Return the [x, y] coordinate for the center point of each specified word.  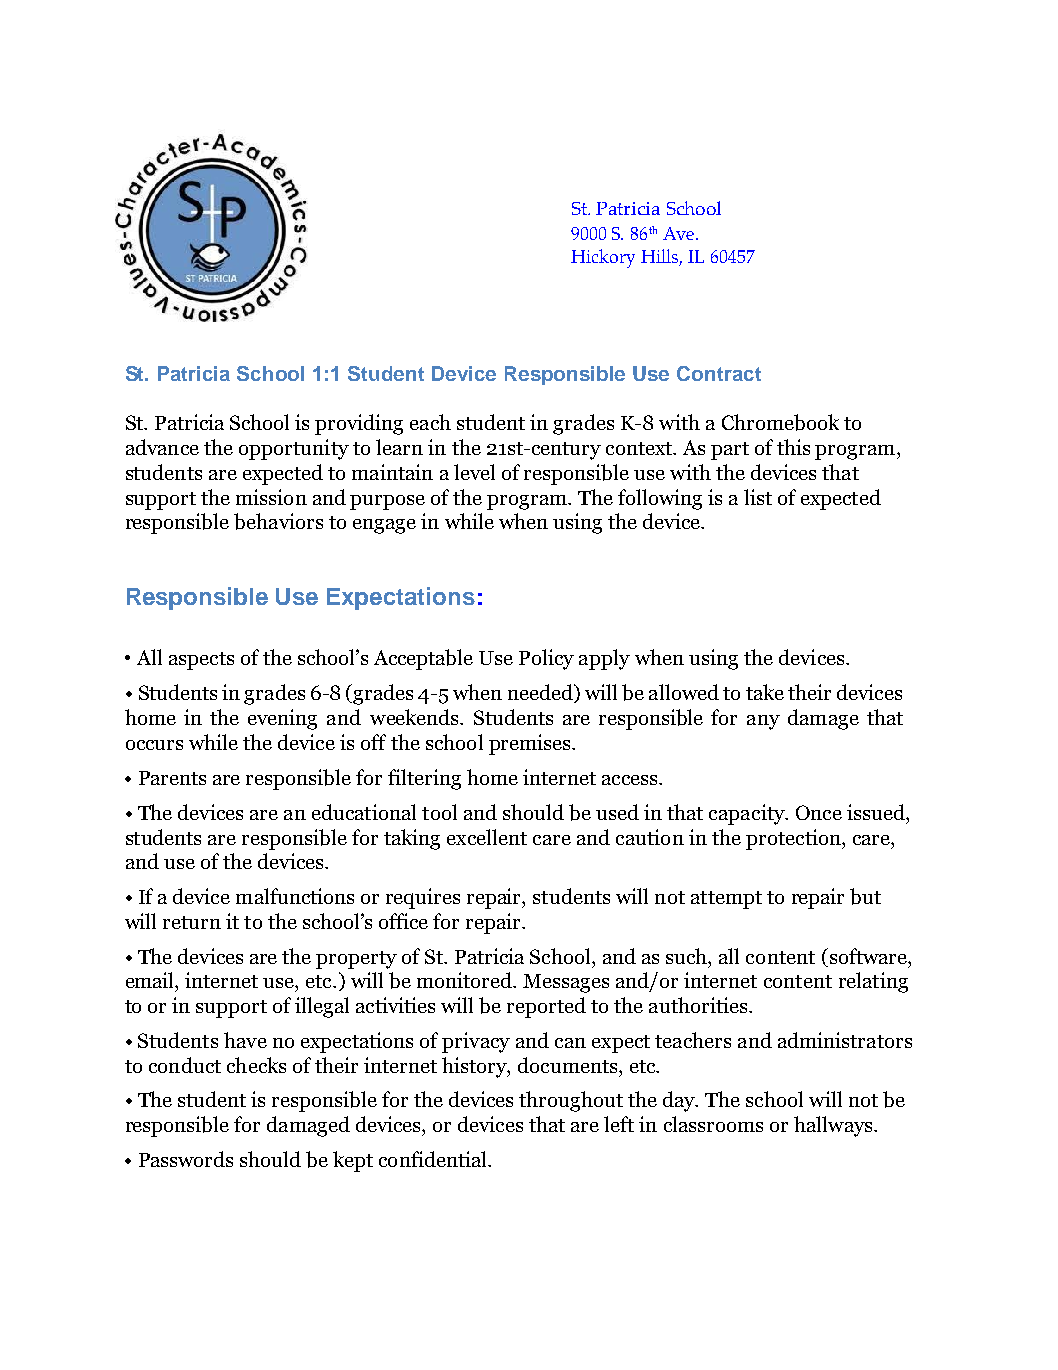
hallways [834, 1126]
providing [359, 424]
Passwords [186, 1159]
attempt [726, 900]
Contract [719, 373]
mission [271, 497]
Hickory [603, 258]
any [763, 722]
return [192, 922]
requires [423, 898]
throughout [571, 1101]
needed [541, 693]
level [474, 472]
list [758, 497]
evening [282, 719]
